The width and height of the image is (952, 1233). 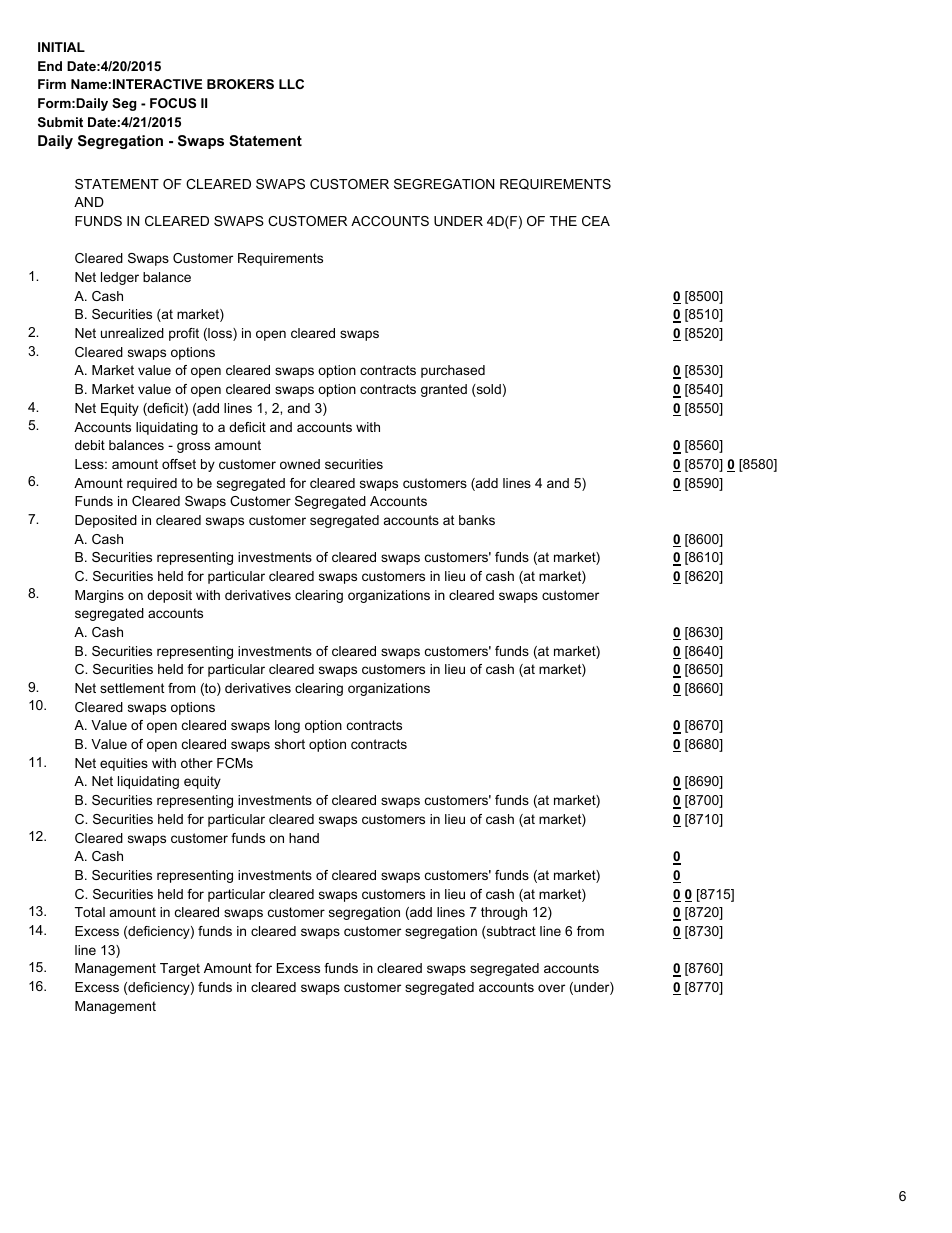 I want to click on LLC, so click(x=291, y=84).
